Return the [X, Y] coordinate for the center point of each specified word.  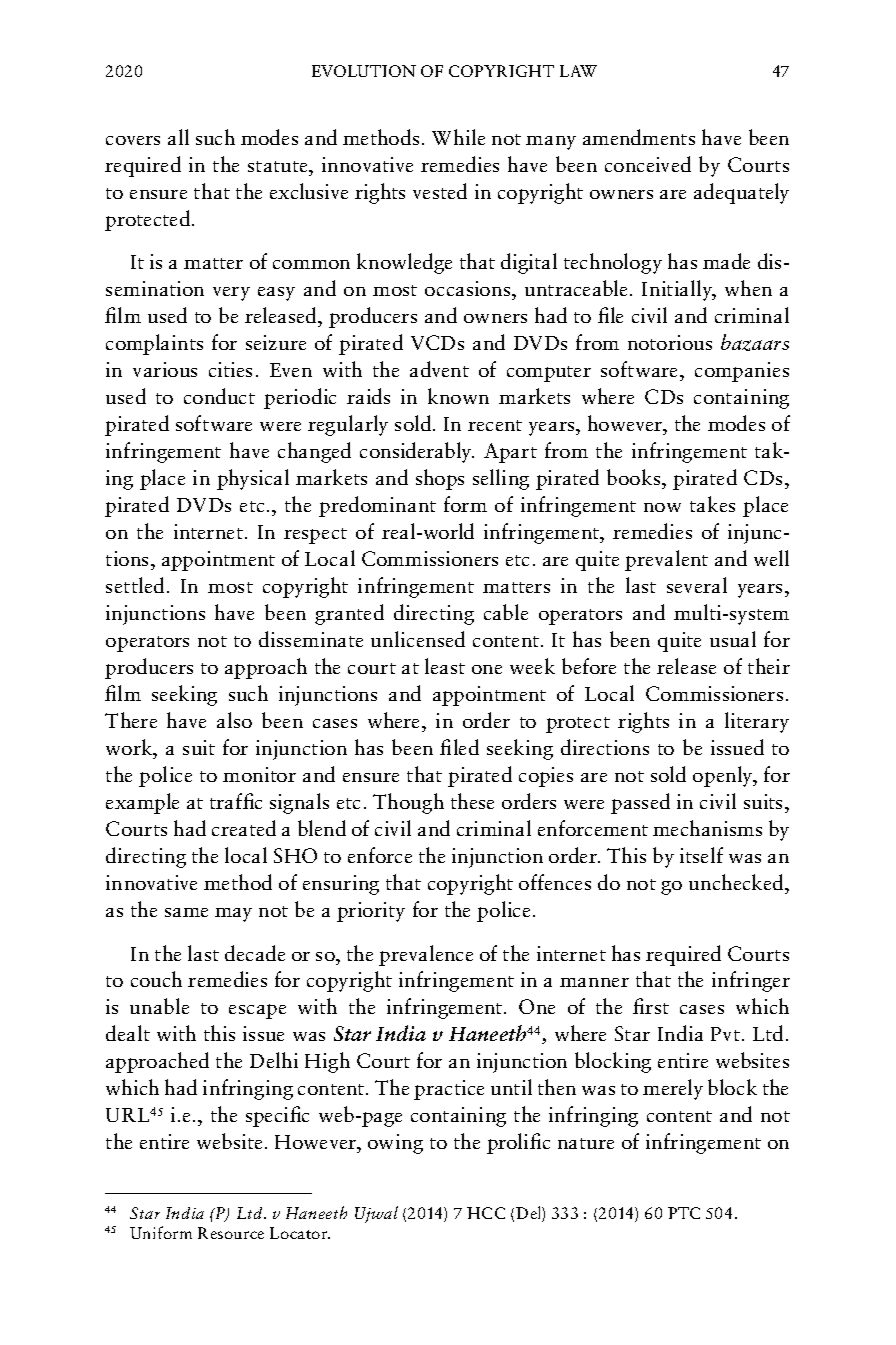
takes [712, 504]
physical [253, 479]
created [244, 828]
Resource [231, 1233]
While [458, 137]
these [472, 801]
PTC [684, 1213]
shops [440, 479]
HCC [486, 1213]
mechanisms [707, 828]
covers [133, 140]
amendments [639, 137]
